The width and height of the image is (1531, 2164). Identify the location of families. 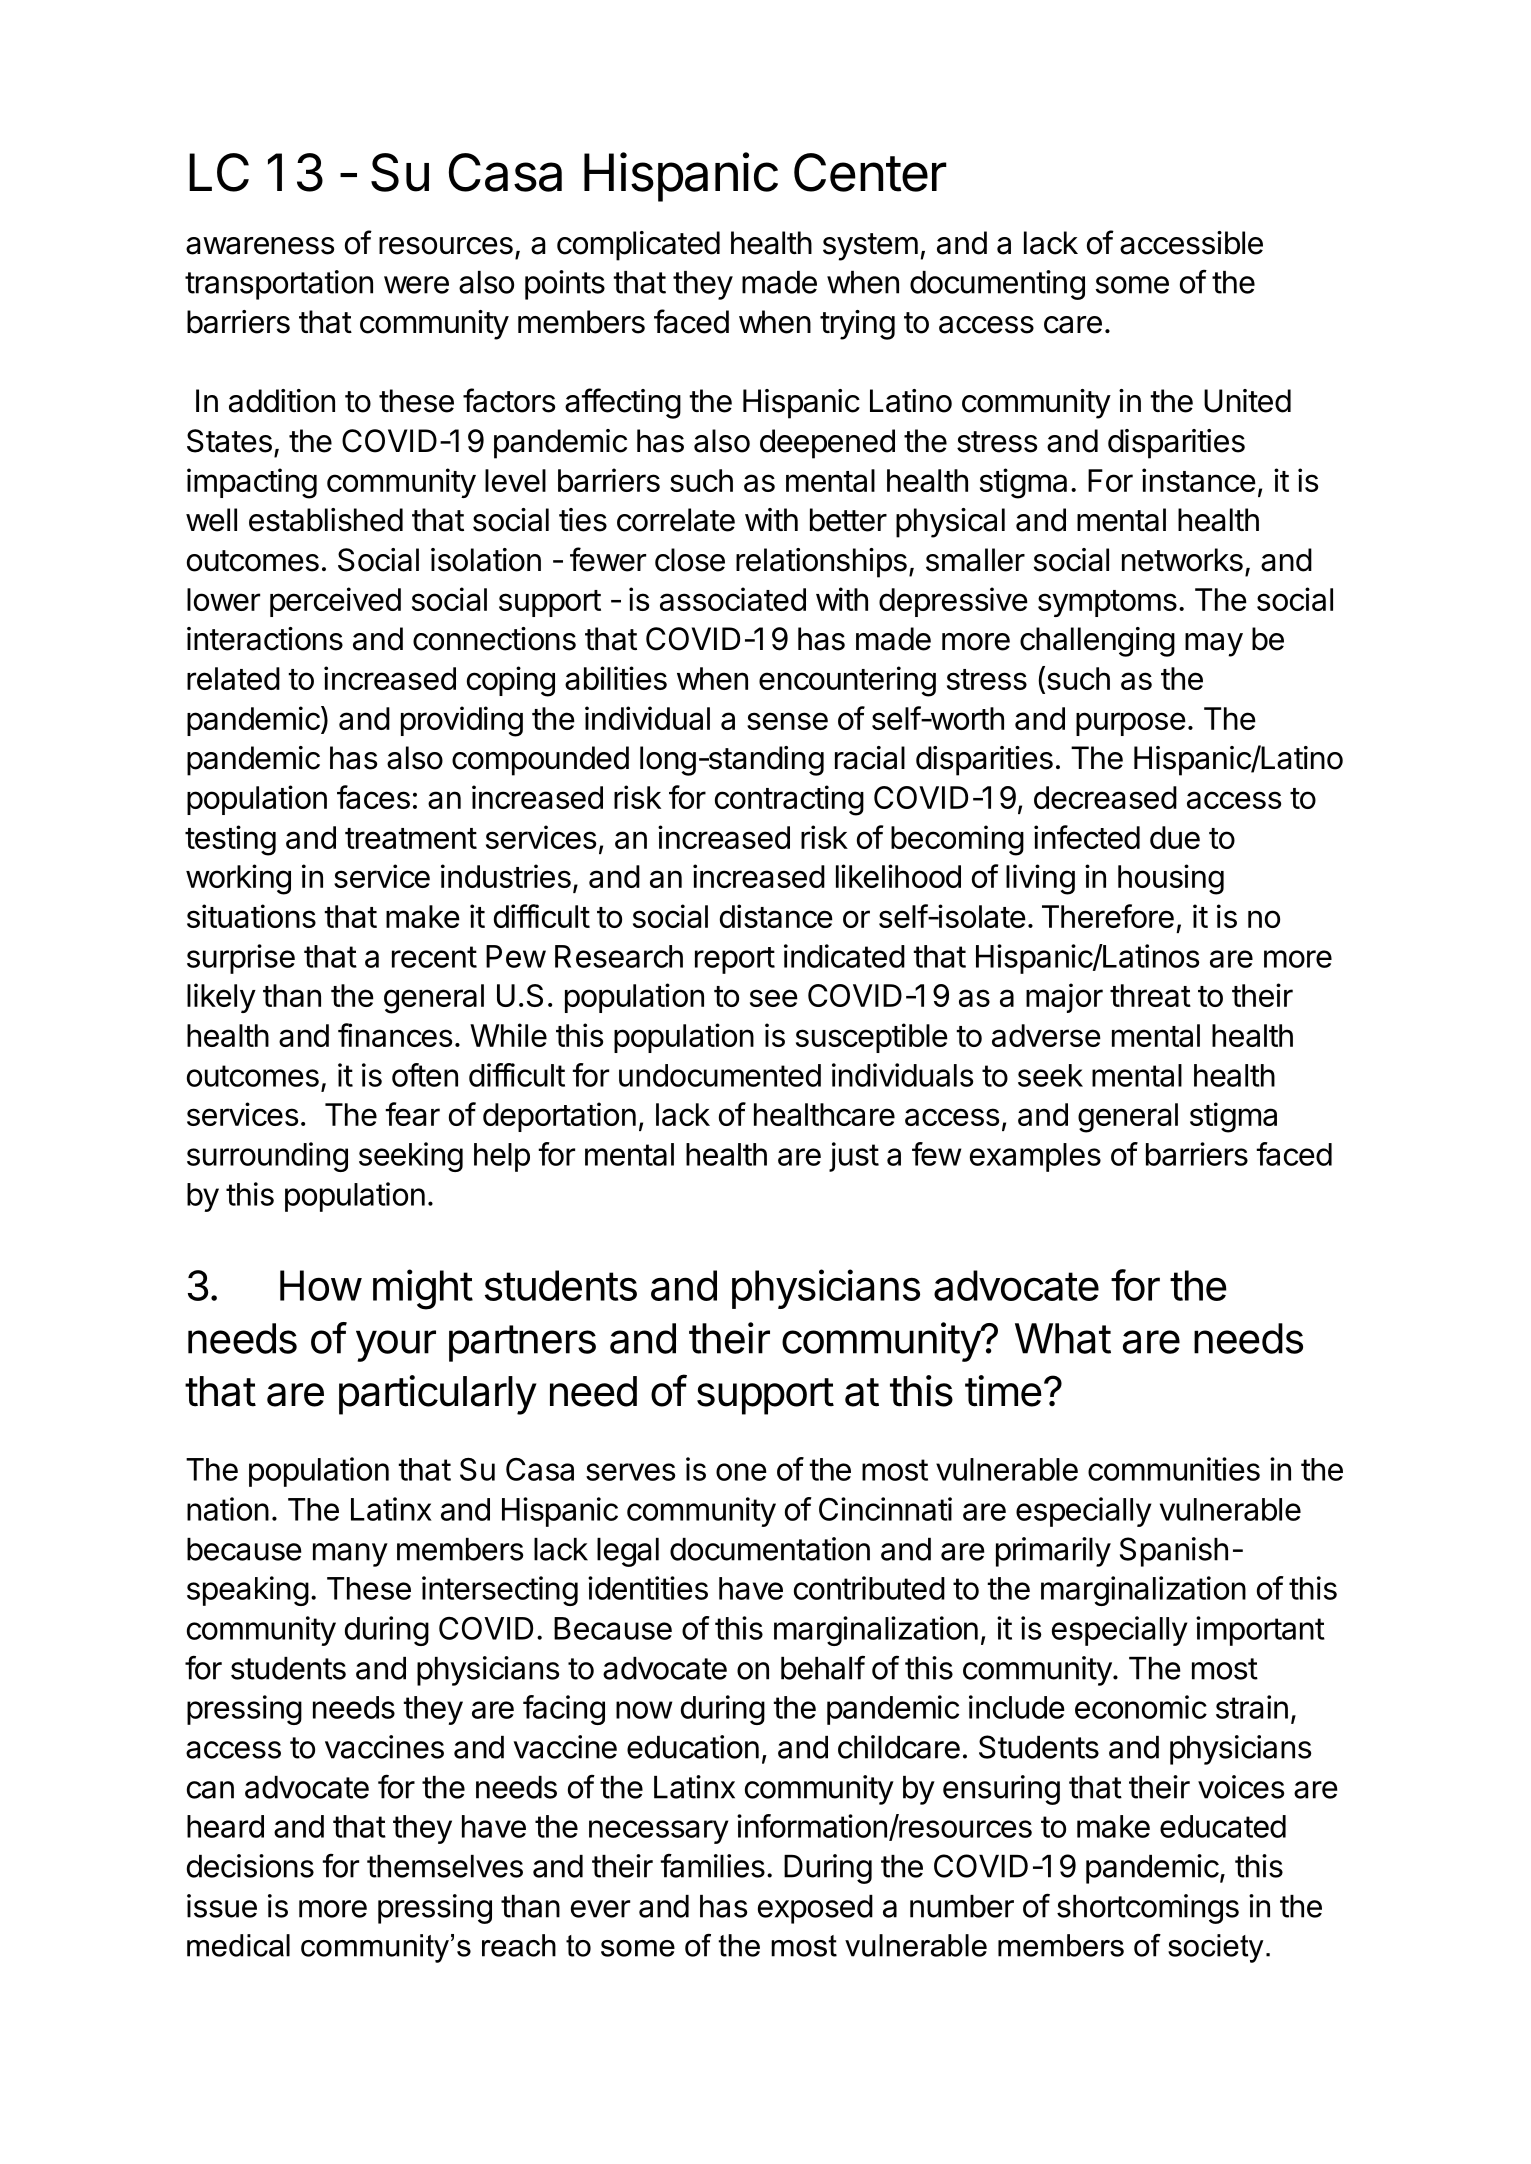
(712, 1866).
